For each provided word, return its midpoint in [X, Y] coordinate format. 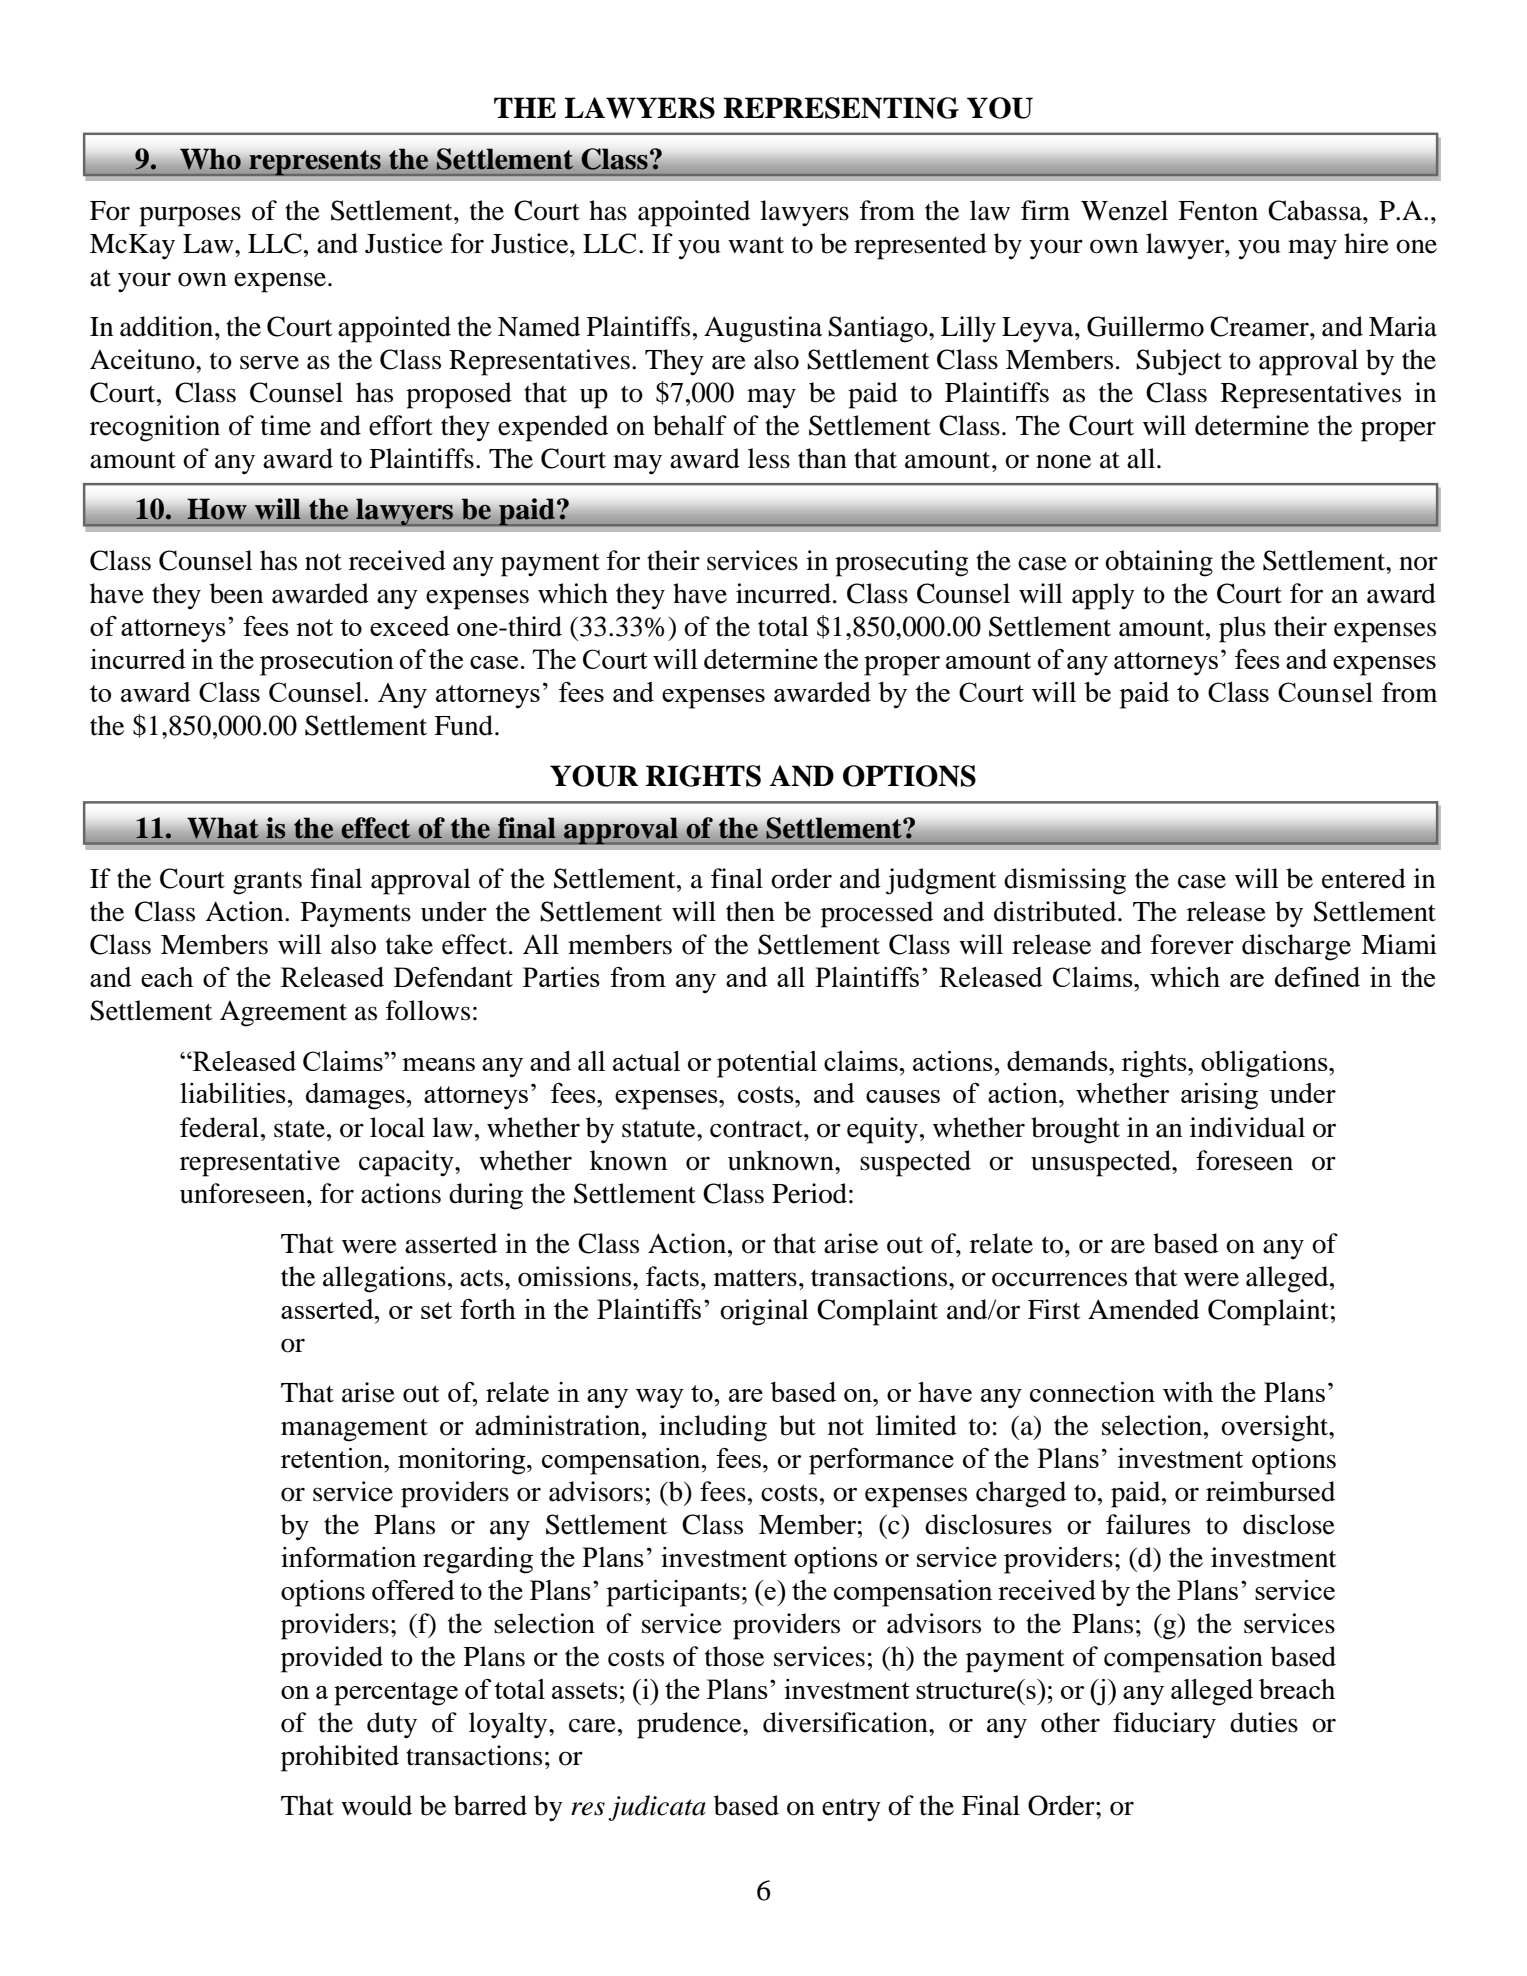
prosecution [327, 662]
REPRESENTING [841, 108]
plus [1242, 629]
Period [809, 1193]
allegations [384, 1279]
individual [1247, 1127]
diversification [846, 1722]
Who [210, 159]
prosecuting [902, 563]
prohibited [340, 1758]
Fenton [1218, 211]
